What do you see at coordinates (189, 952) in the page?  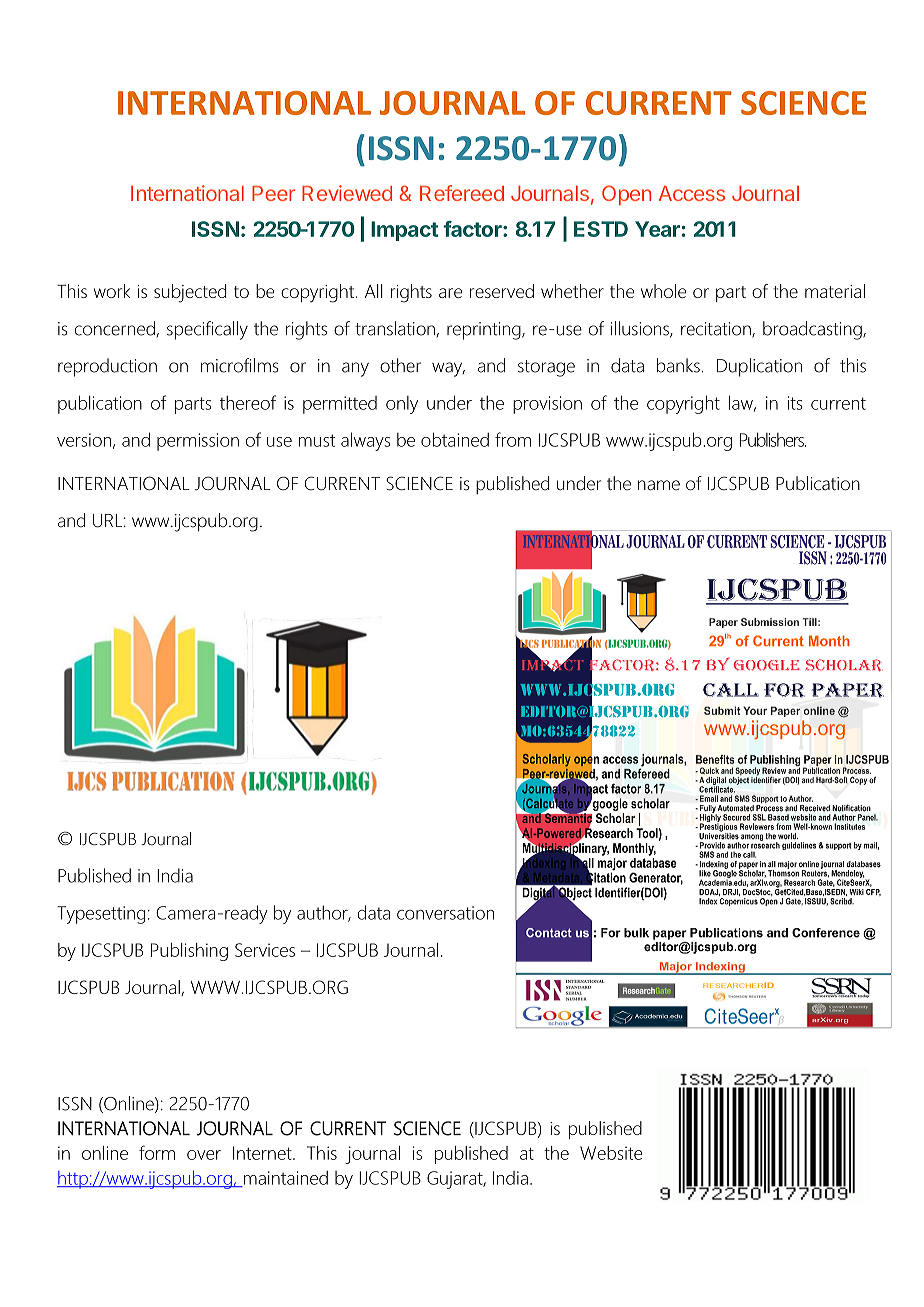 I see `Publishing` at bounding box center [189, 952].
